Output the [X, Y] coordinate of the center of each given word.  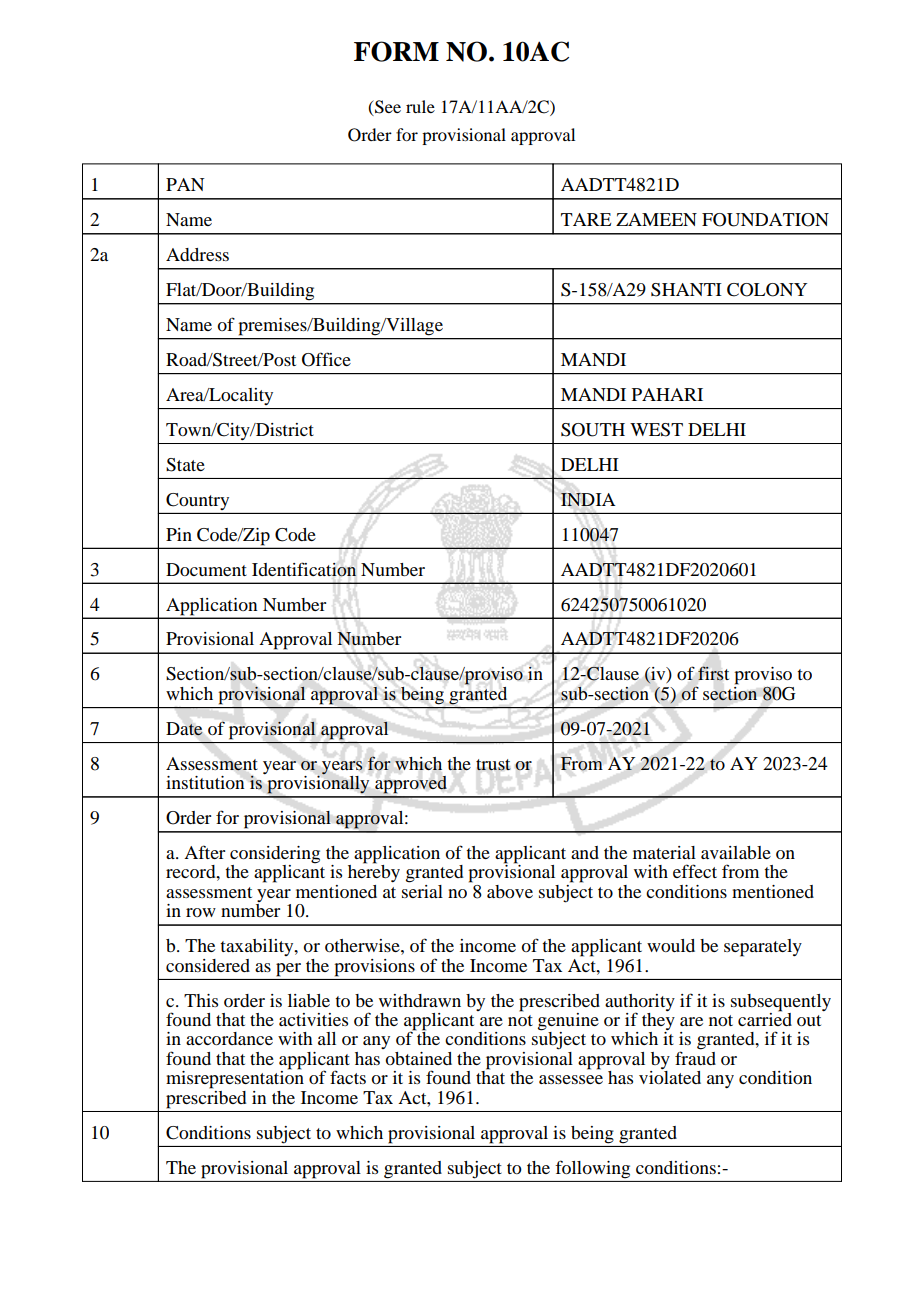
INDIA [588, 499]
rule [420, 106]
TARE [586, 219]
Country [197, 501]
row [201, 912]
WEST [656, 430]
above [510, 891]
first [713, 673]
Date [184, 729]
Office [326, 359]
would [671, 945]
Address [197, 254]
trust [493, 765]
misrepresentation [235, 1079]
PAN [185, 184]
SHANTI [686, 290]
